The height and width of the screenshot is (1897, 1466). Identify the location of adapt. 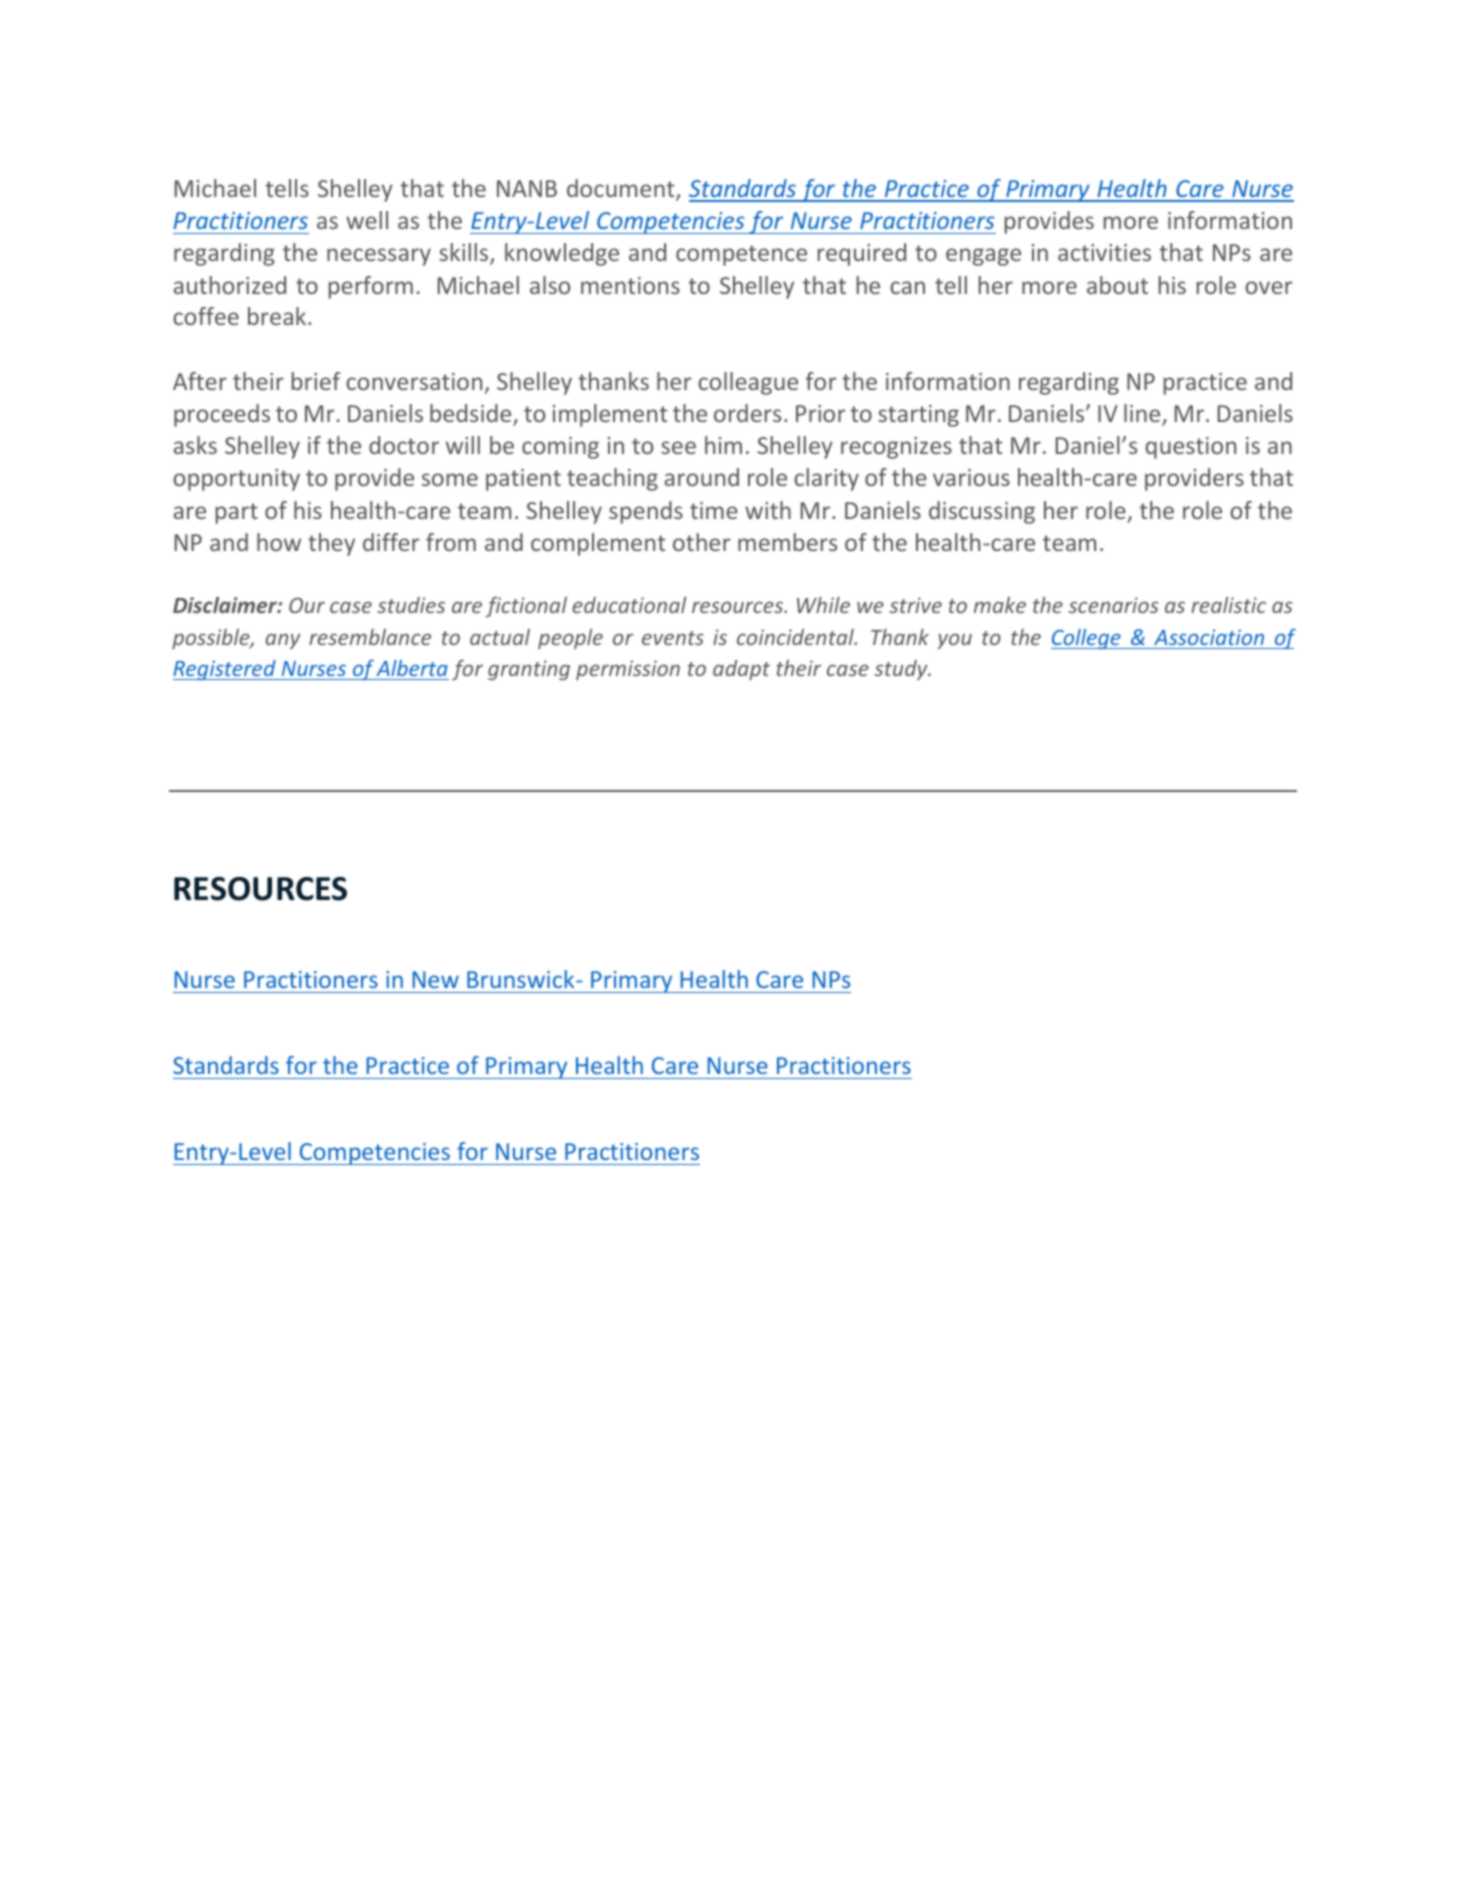
(741, 670).
